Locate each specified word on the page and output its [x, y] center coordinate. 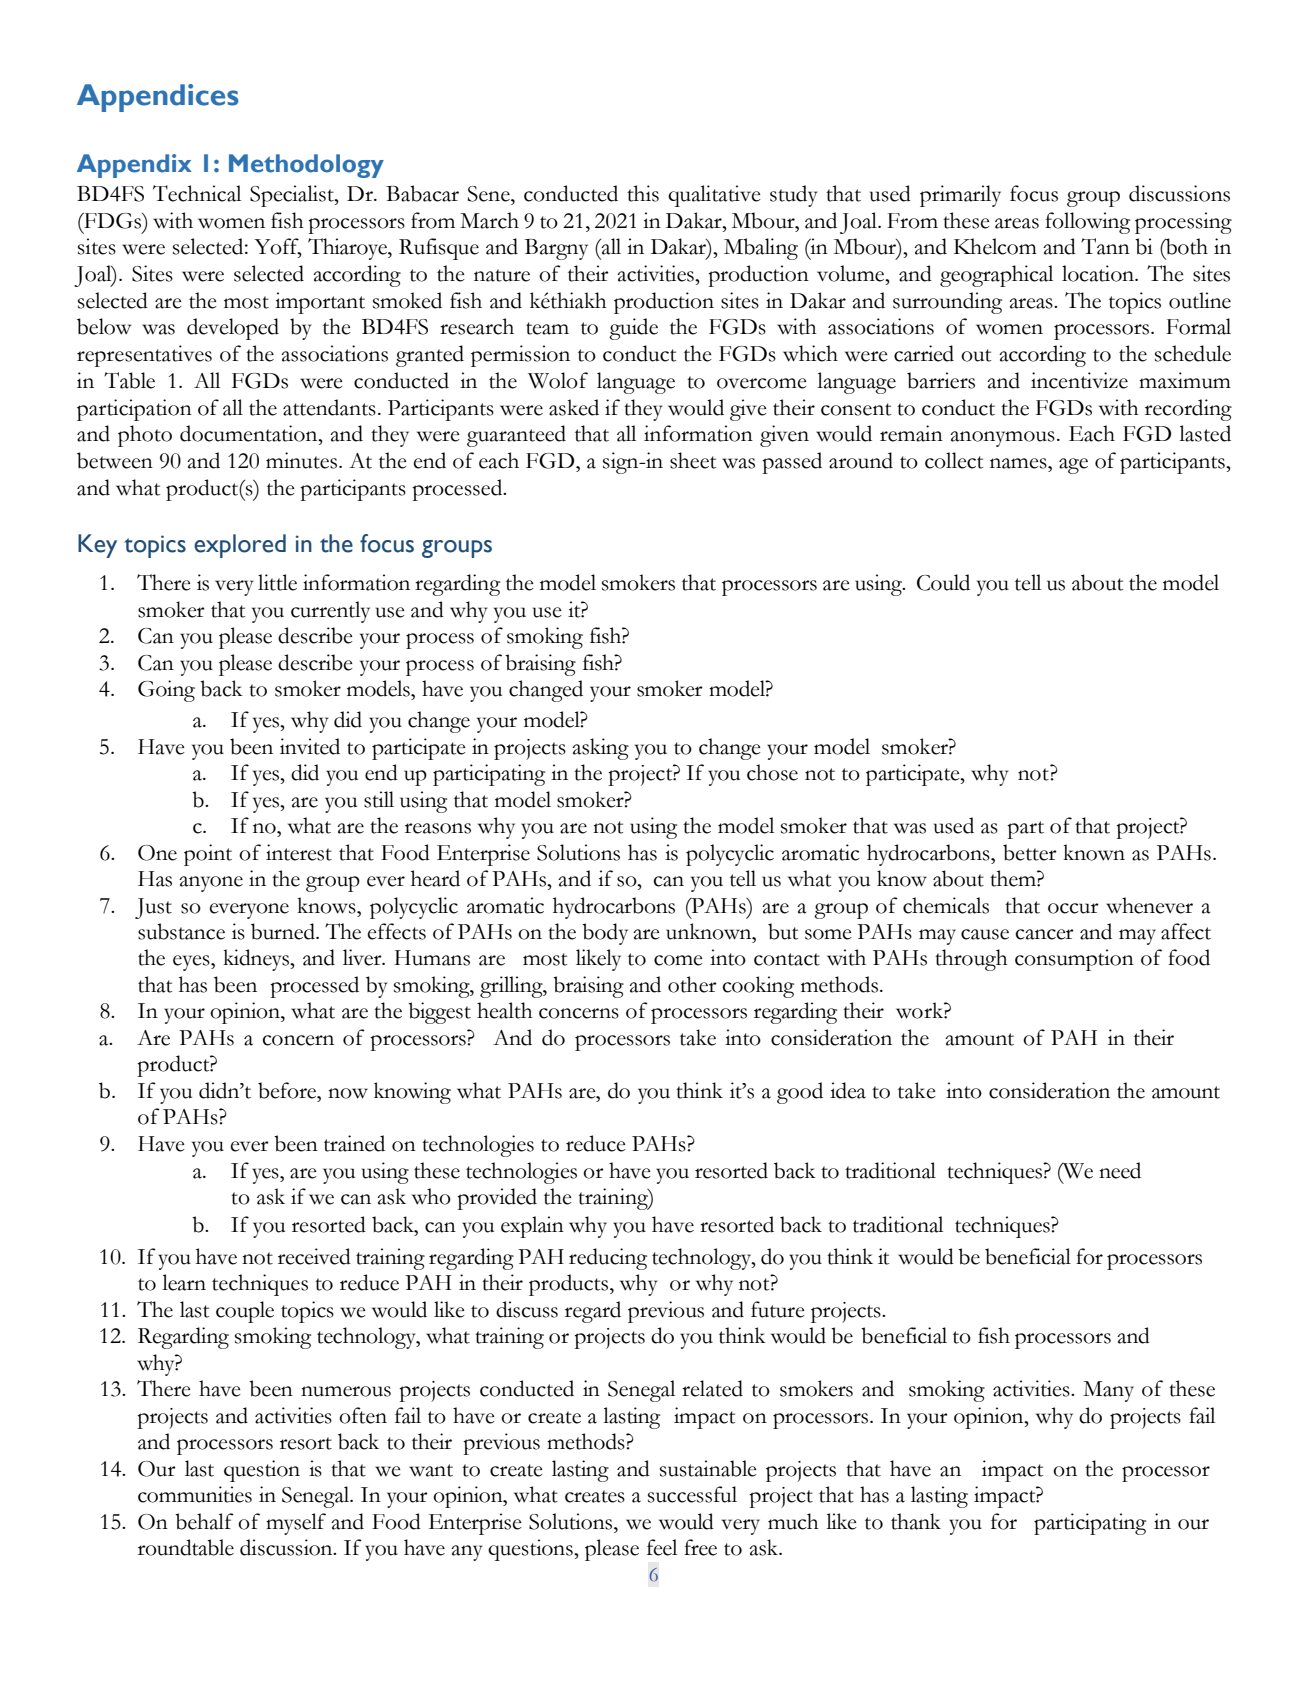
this [643, 193]
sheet [693, 460]
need [1120, 1170]
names [1019, 463]
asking [600, 749]
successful [692, 1494]
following [1087, 223]
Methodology [306, 166]
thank [916, 1521]
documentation [250, 433]
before [288, 1090]
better [1030, 852]
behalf [204, 1521]
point [208, 855]
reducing [608, 1259]
